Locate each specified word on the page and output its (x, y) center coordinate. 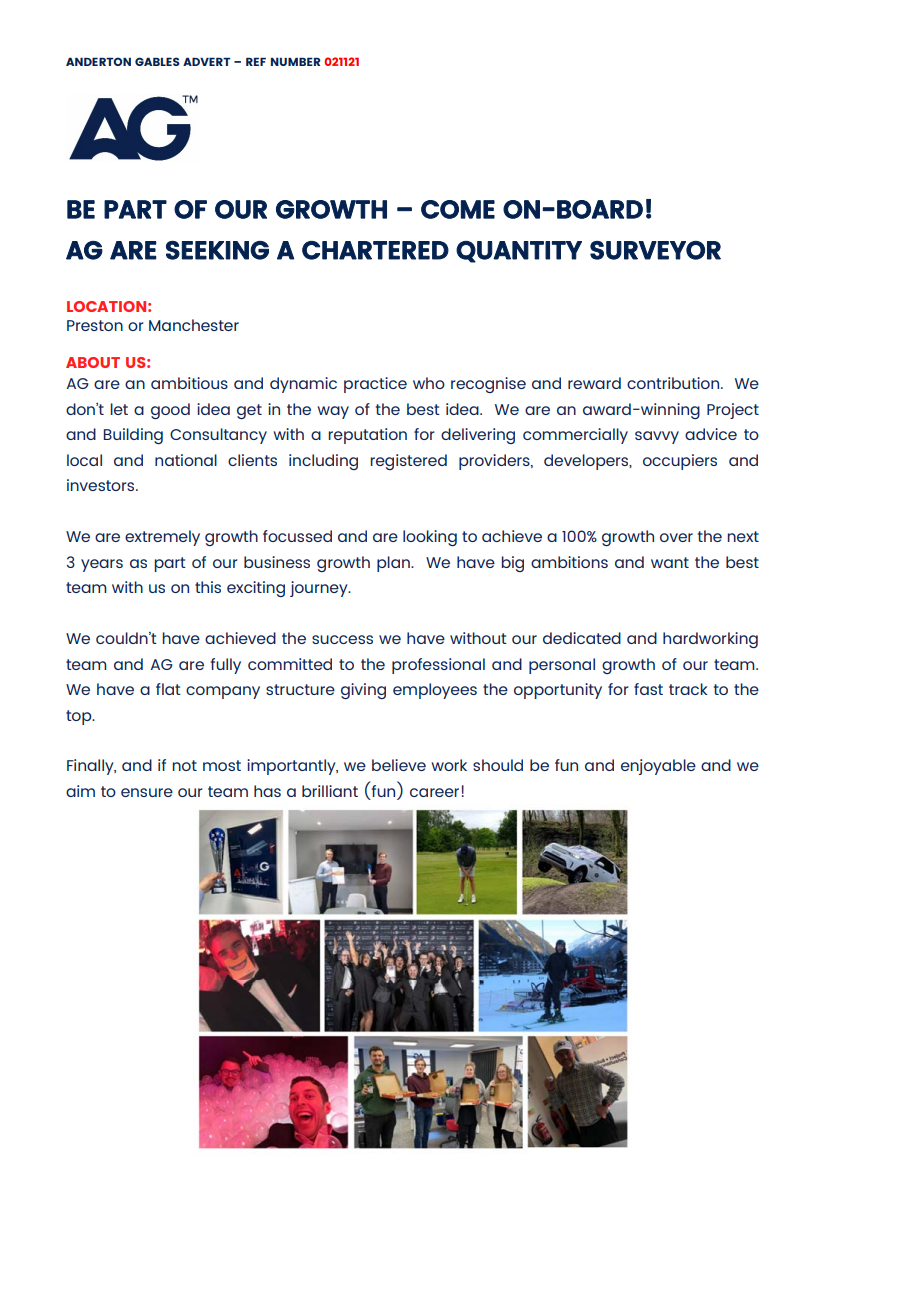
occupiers (680, 462)
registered (408, 462)
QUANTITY (519, 252)
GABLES (157, 61)
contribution (673, 383)
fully (226, 666)
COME (458, 209)
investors (102, 485)
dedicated (582, 638)
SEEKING (217, 250)
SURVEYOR (655, 250)
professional (438, 666)
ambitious (189, 383)
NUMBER (295, 61)
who (429, 383)
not (184, 765)
